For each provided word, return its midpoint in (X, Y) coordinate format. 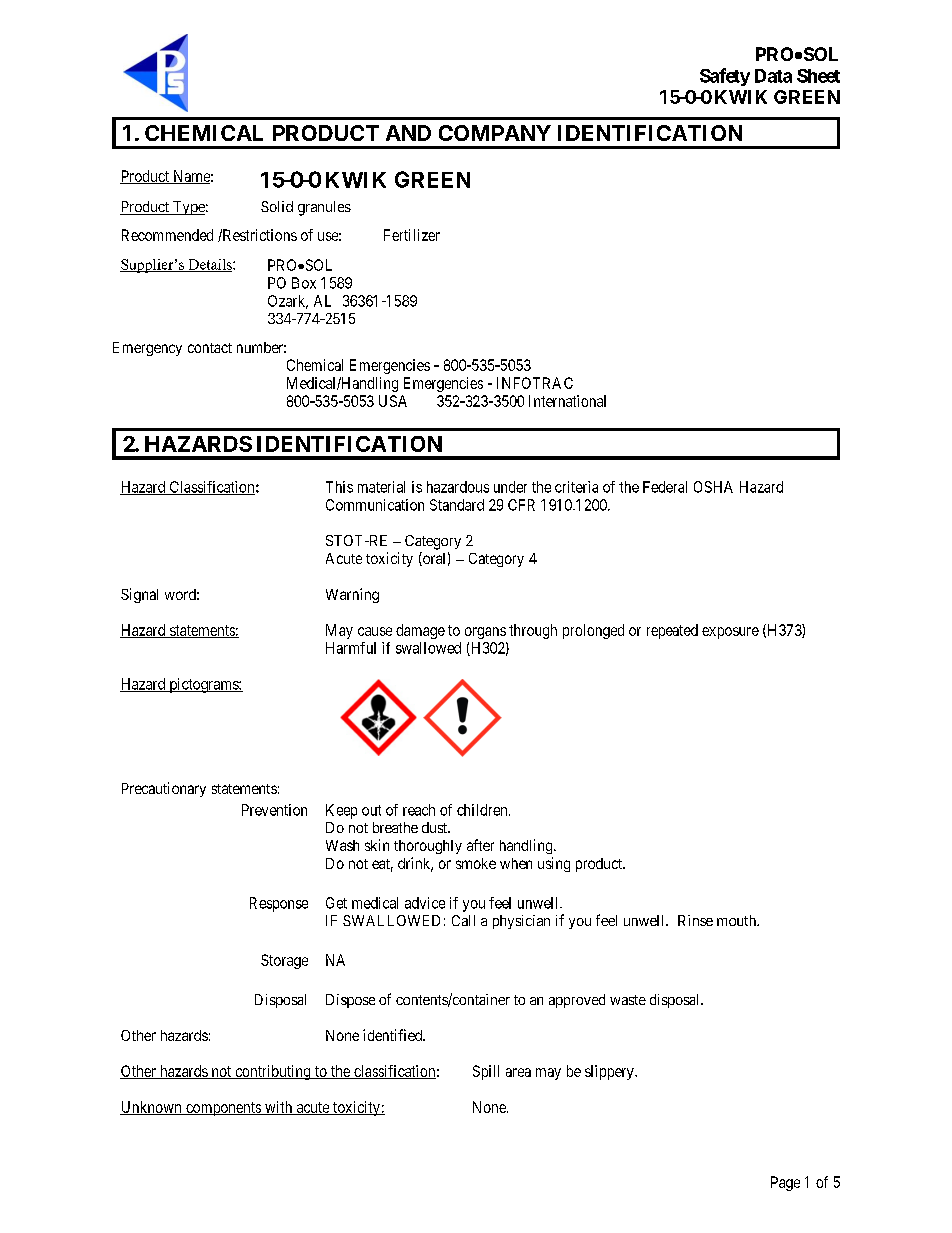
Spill (486, 1072)
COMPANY (495, 133)
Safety (725, 77)
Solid (277, 206)
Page (785, 1183)
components (223, 1109)
